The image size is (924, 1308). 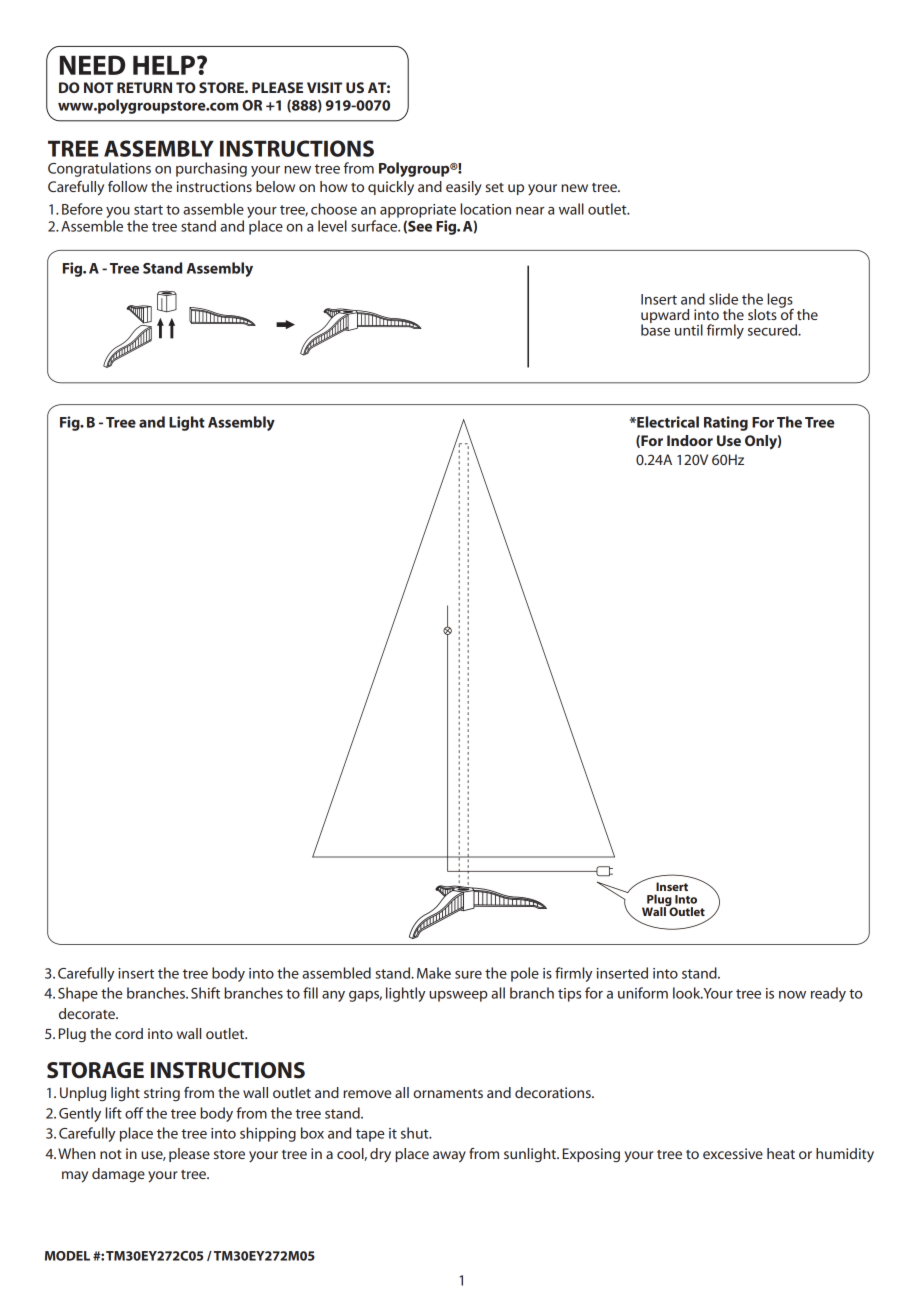 What do you see at coordinates (148, 210) in the screenshot?
I see `start` at bounding box center [148, 210].
